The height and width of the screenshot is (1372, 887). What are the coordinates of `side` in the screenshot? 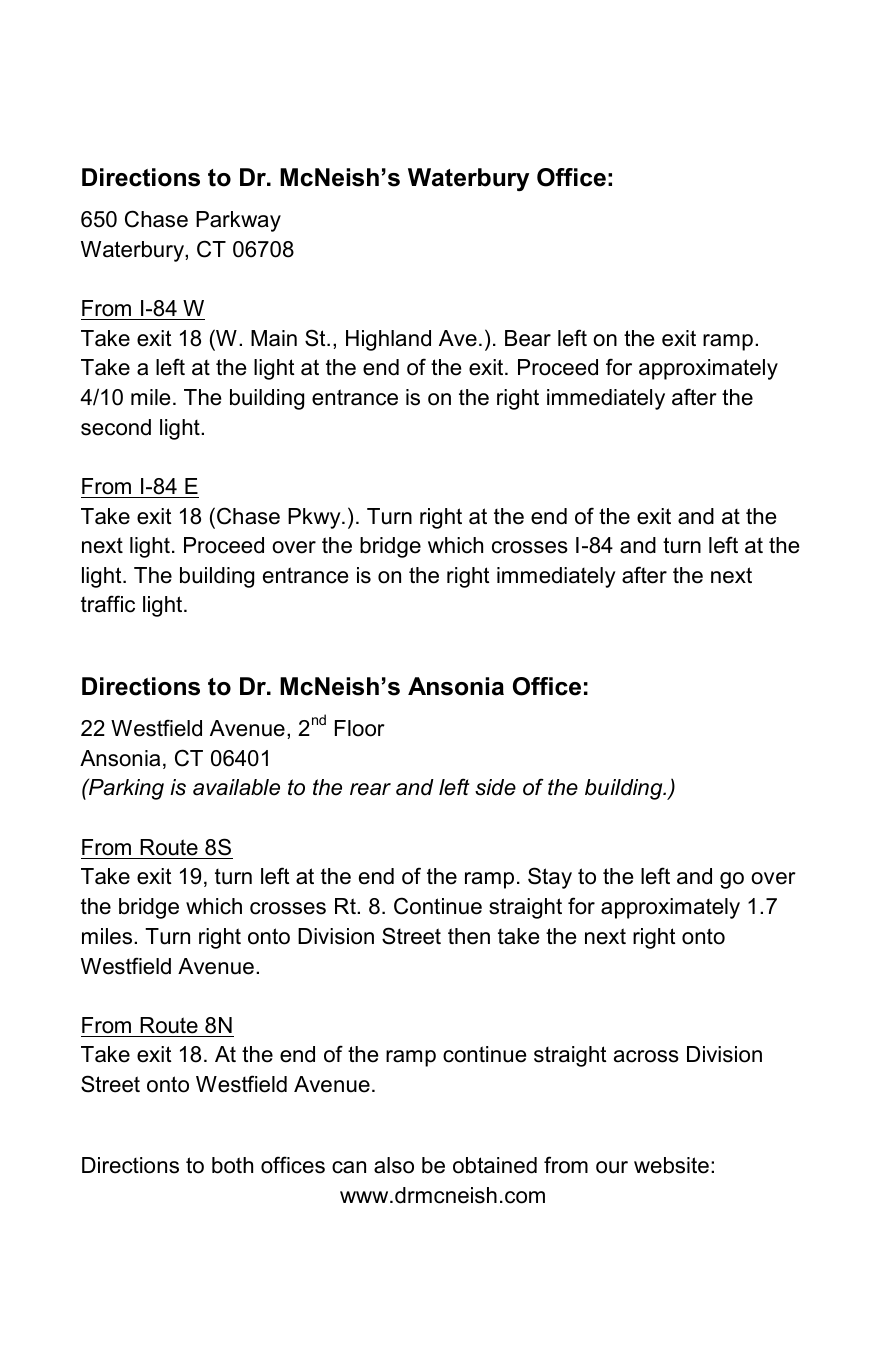 It's located at (495, 787).
